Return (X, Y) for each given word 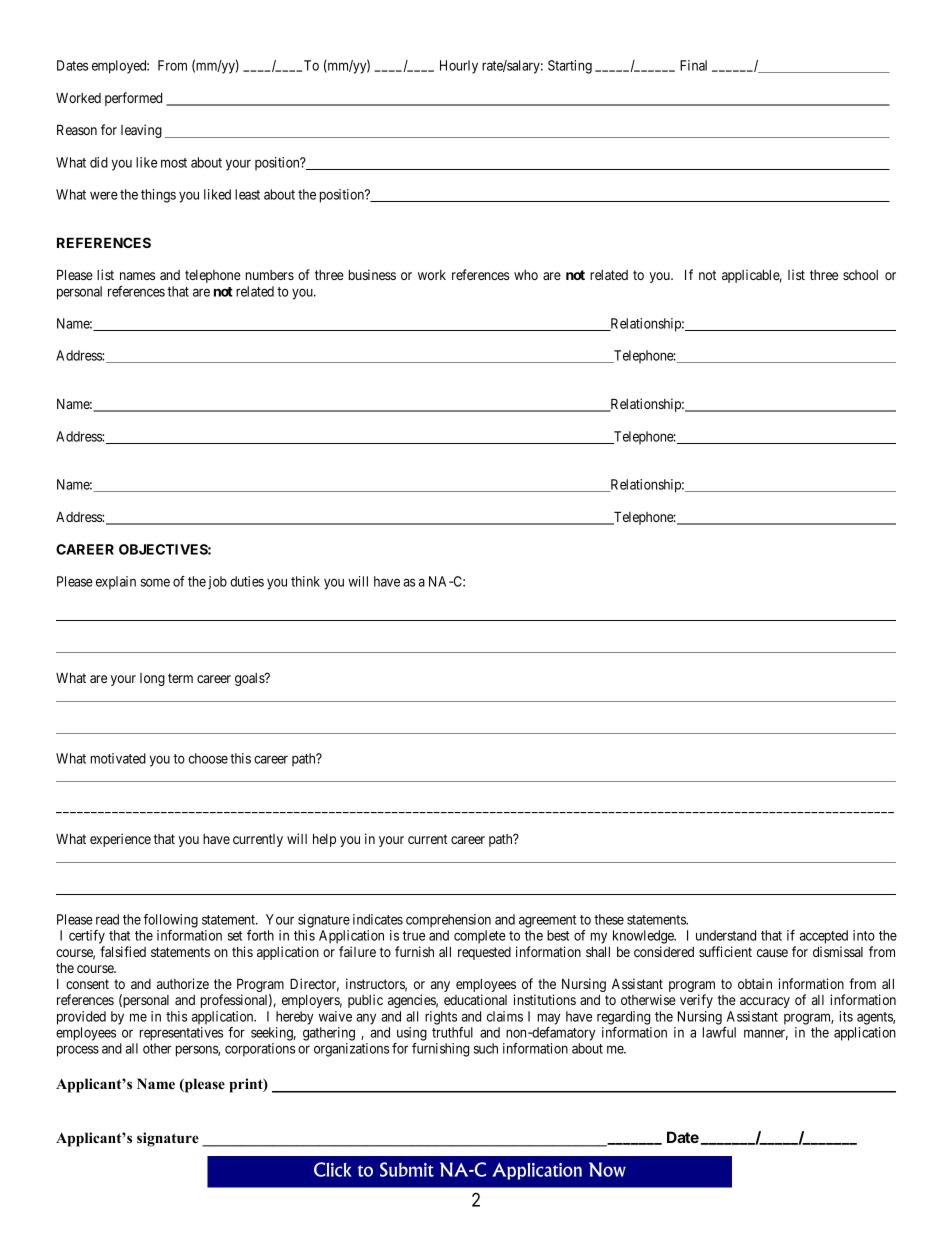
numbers (270, 275)
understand (726, 935)
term (180, 678)
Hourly (459, 67)
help (324, 840)
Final (693, 65)
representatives (181, 1034)
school (860, 275)
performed (133, 99)
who (526, 275)
